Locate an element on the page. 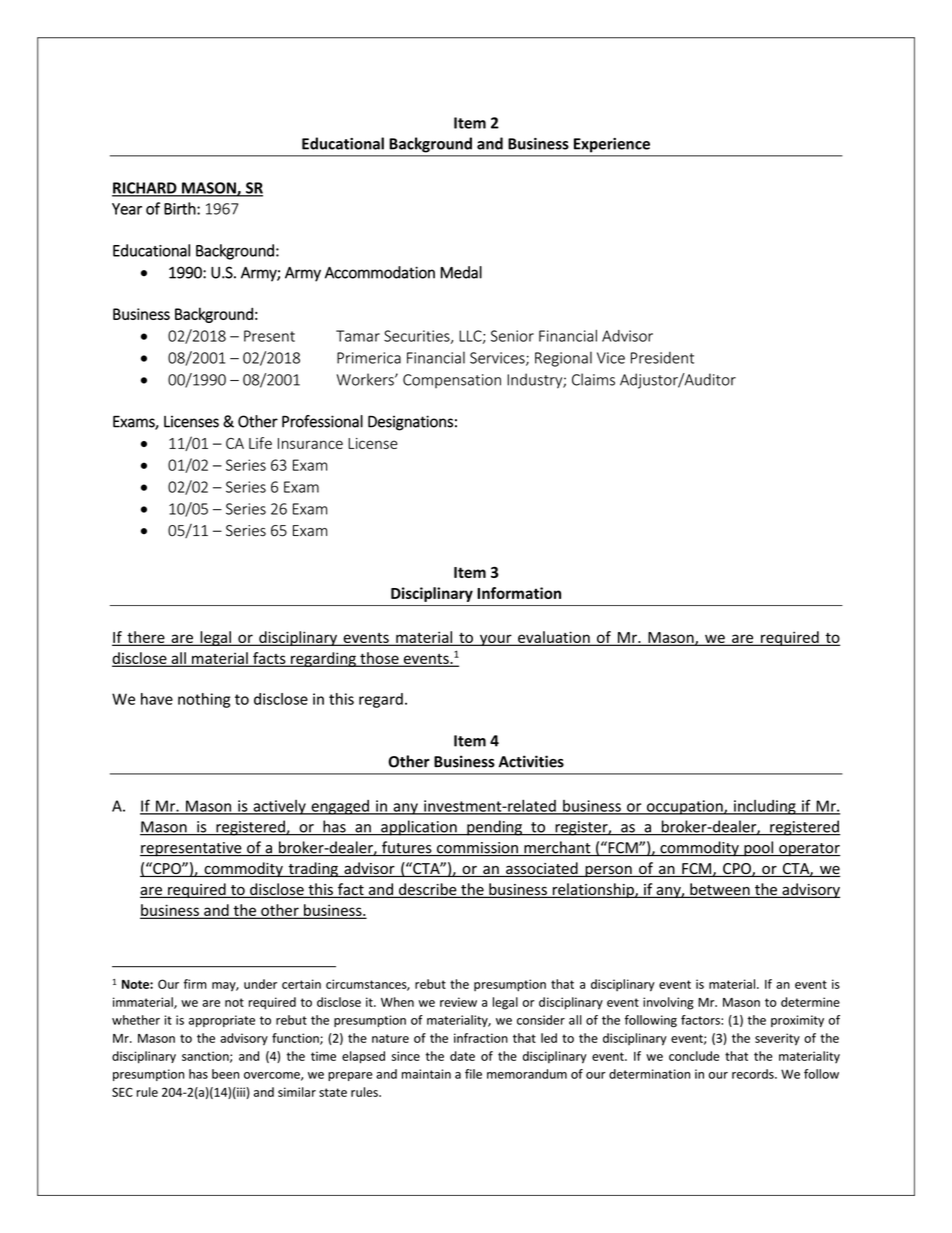 The image size is (952, 1233). describe is located at coordinates (428, 890).
